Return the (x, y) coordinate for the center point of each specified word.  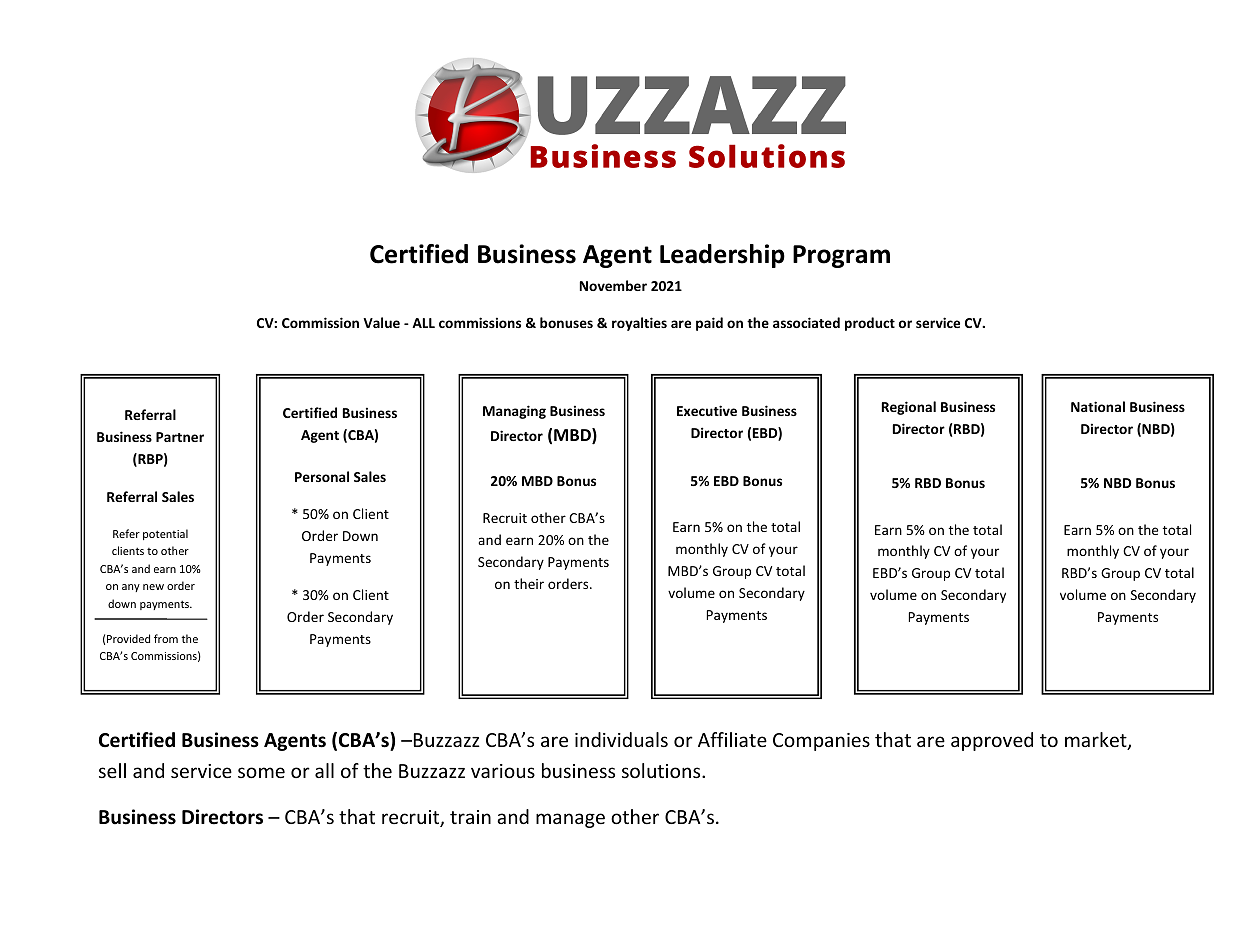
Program (841, 256)
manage (570, 820)
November (613, 285)
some (261, 772)
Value (381, 322)
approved (992, 741)
